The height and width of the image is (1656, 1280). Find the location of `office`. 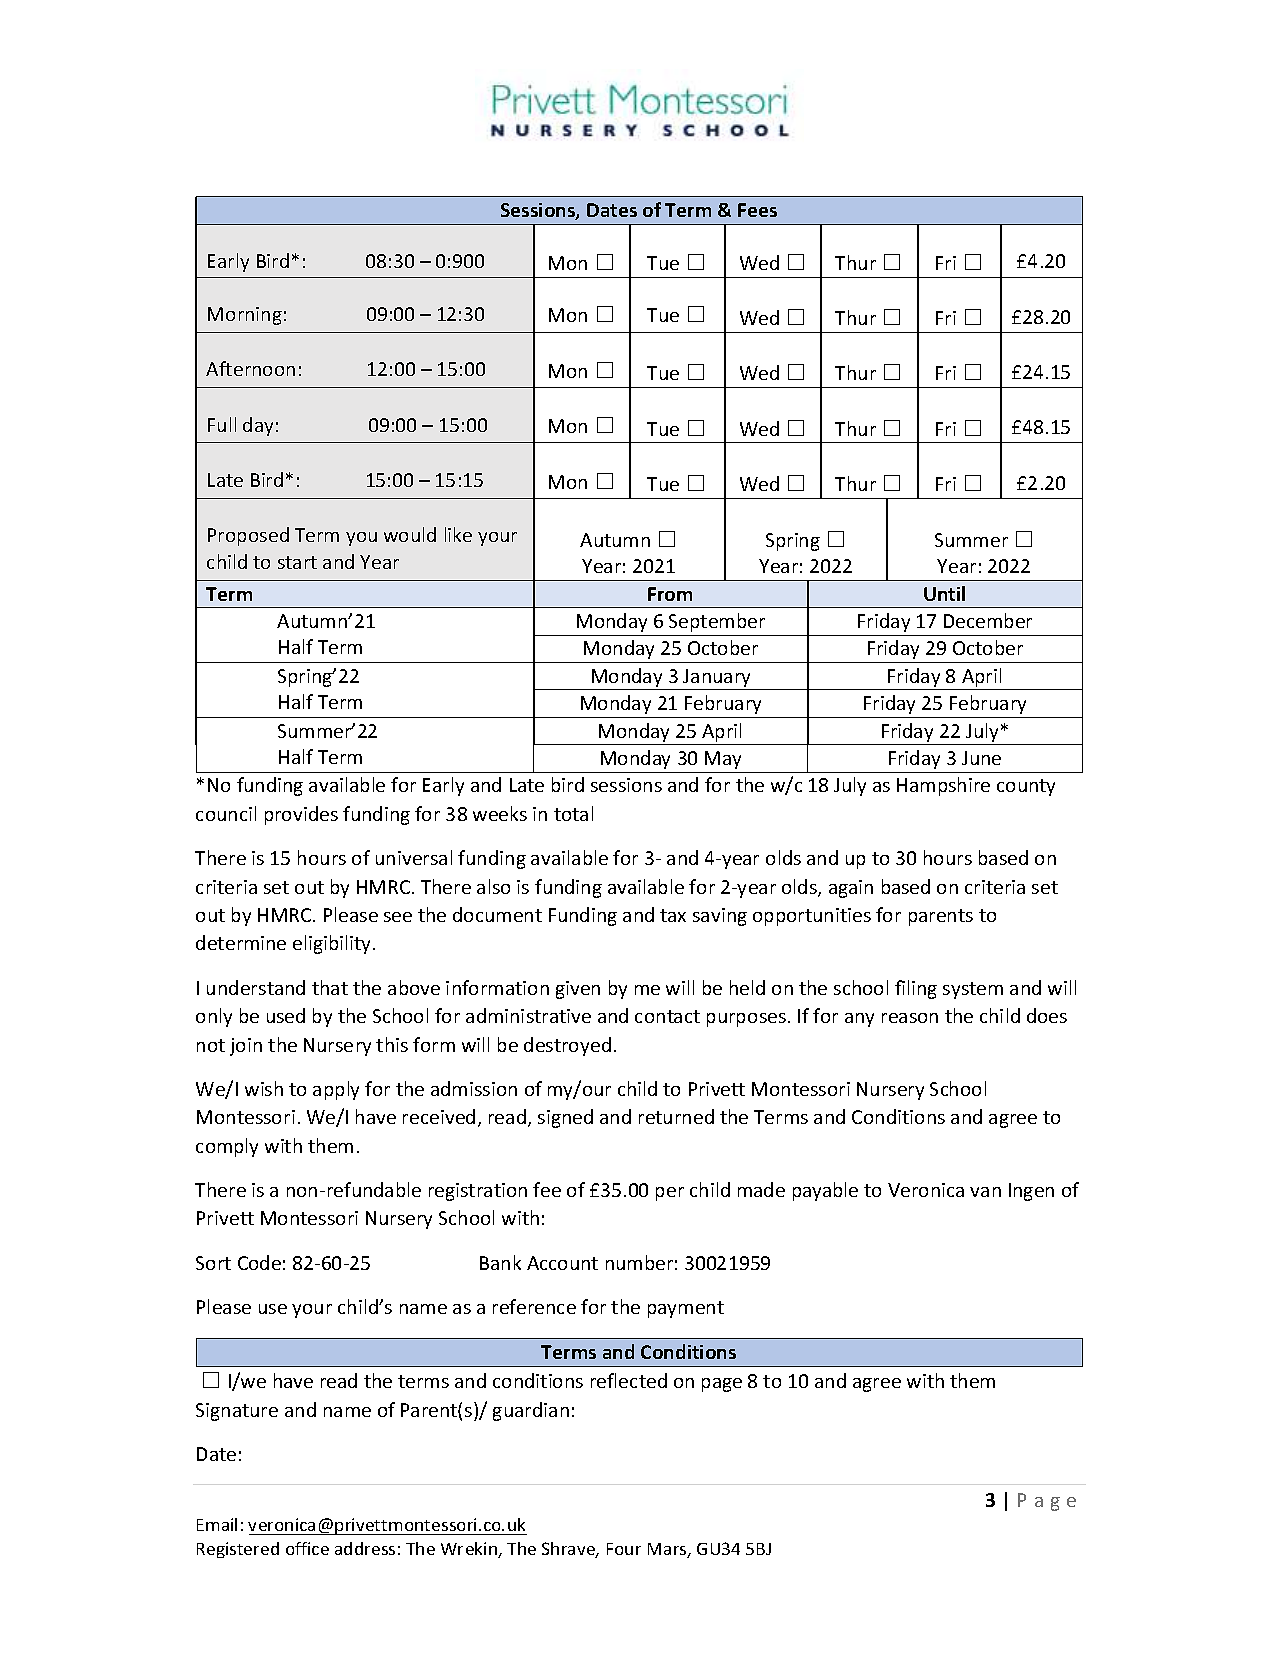

office is located at coordinates (307, 1548).
